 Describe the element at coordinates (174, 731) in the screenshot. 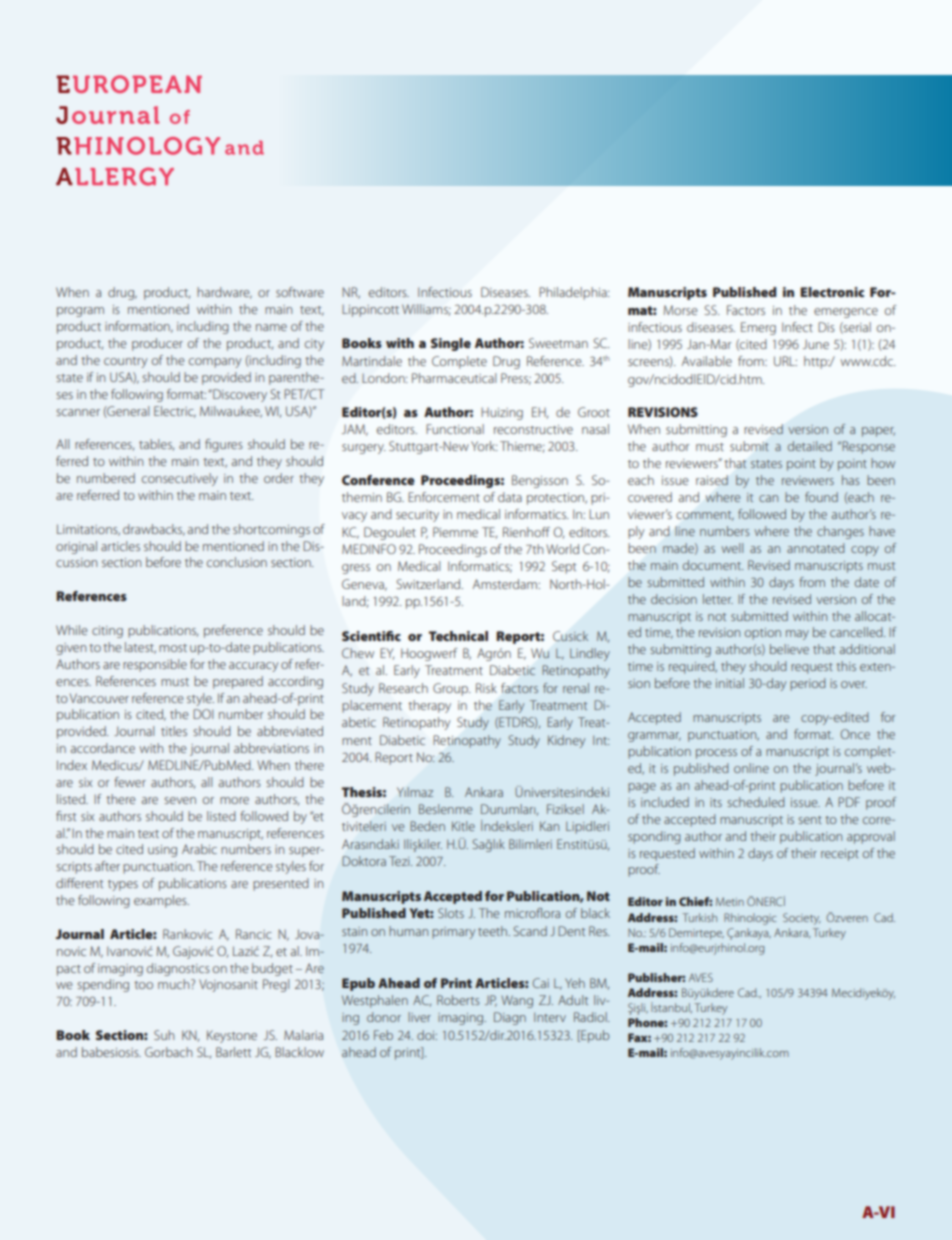

I see `titles` at that location.
